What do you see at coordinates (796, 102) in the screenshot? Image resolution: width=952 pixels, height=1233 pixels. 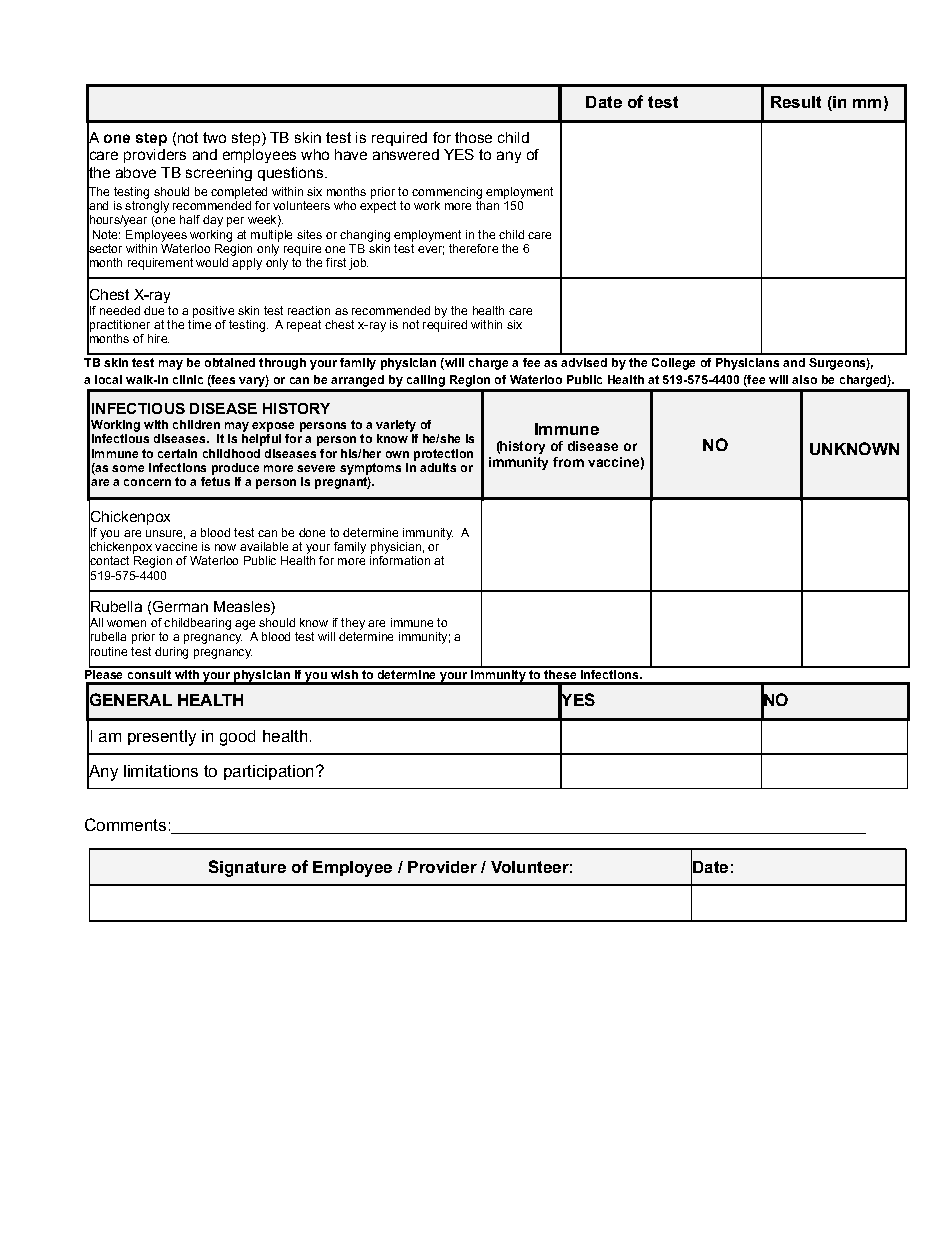 I see `Result` at bounding box center [796, 102].
